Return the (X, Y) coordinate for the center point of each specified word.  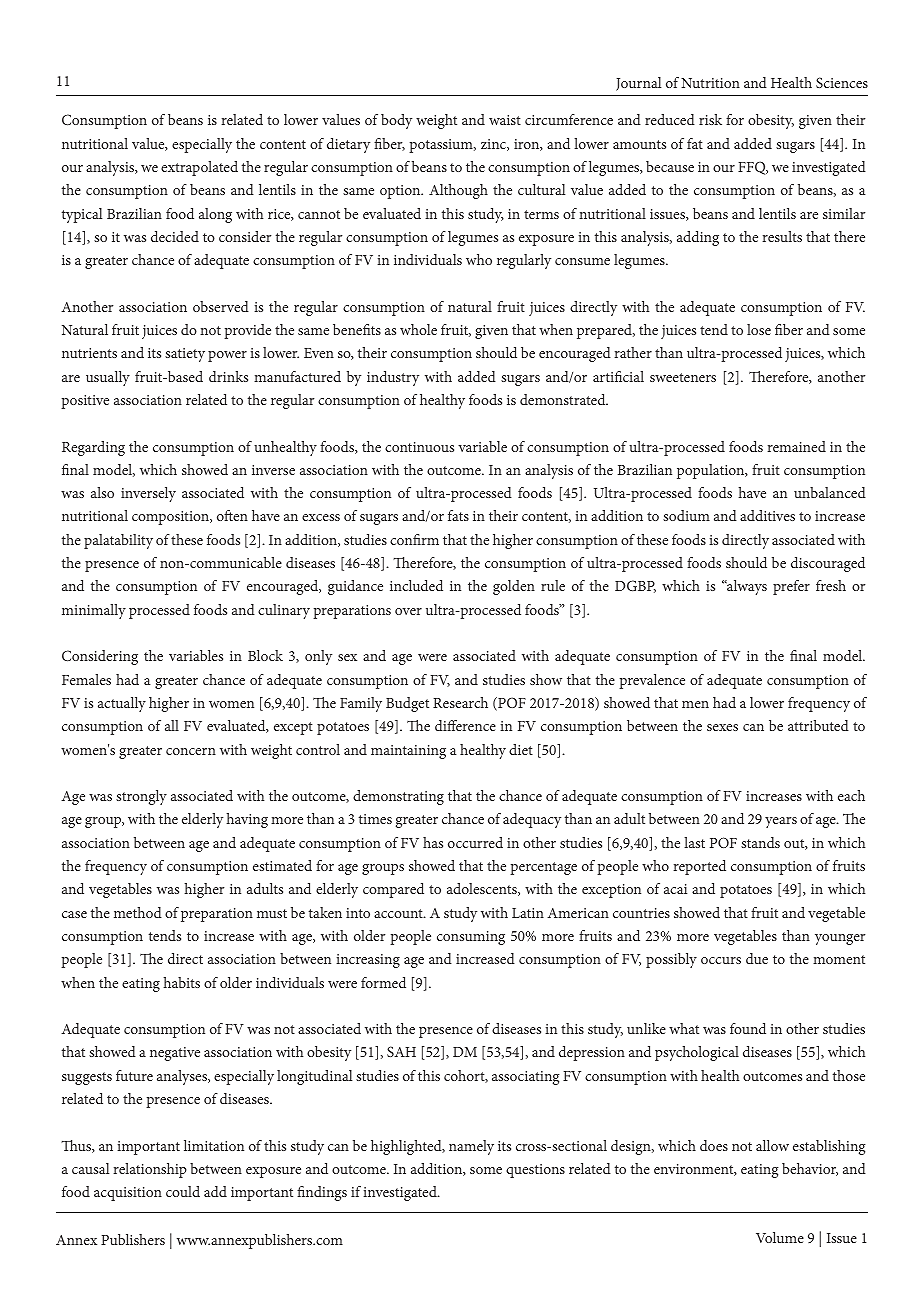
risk (710, 119)
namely (471, 1147)
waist (505, 120)
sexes (722, 727)
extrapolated (199, 168)
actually (122, 704)
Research (460, 702)
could (183, 1191)
